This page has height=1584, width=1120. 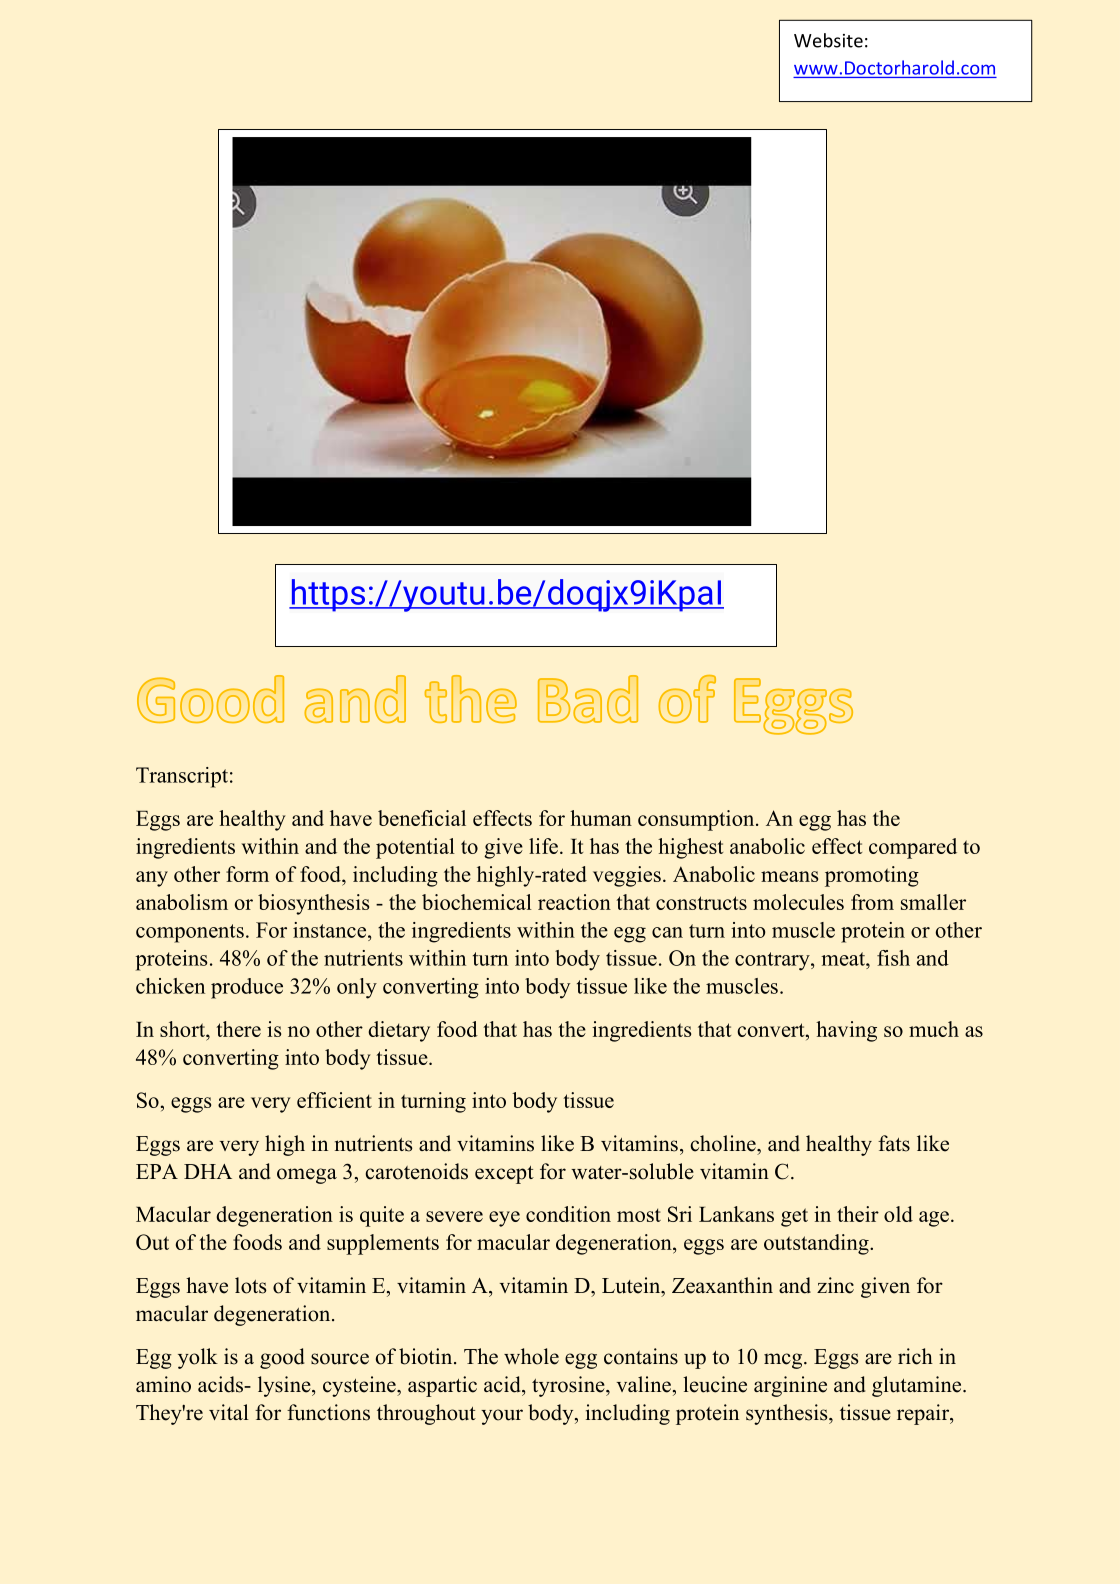 I want to click on Transcript, so click(x=182, y=777).
